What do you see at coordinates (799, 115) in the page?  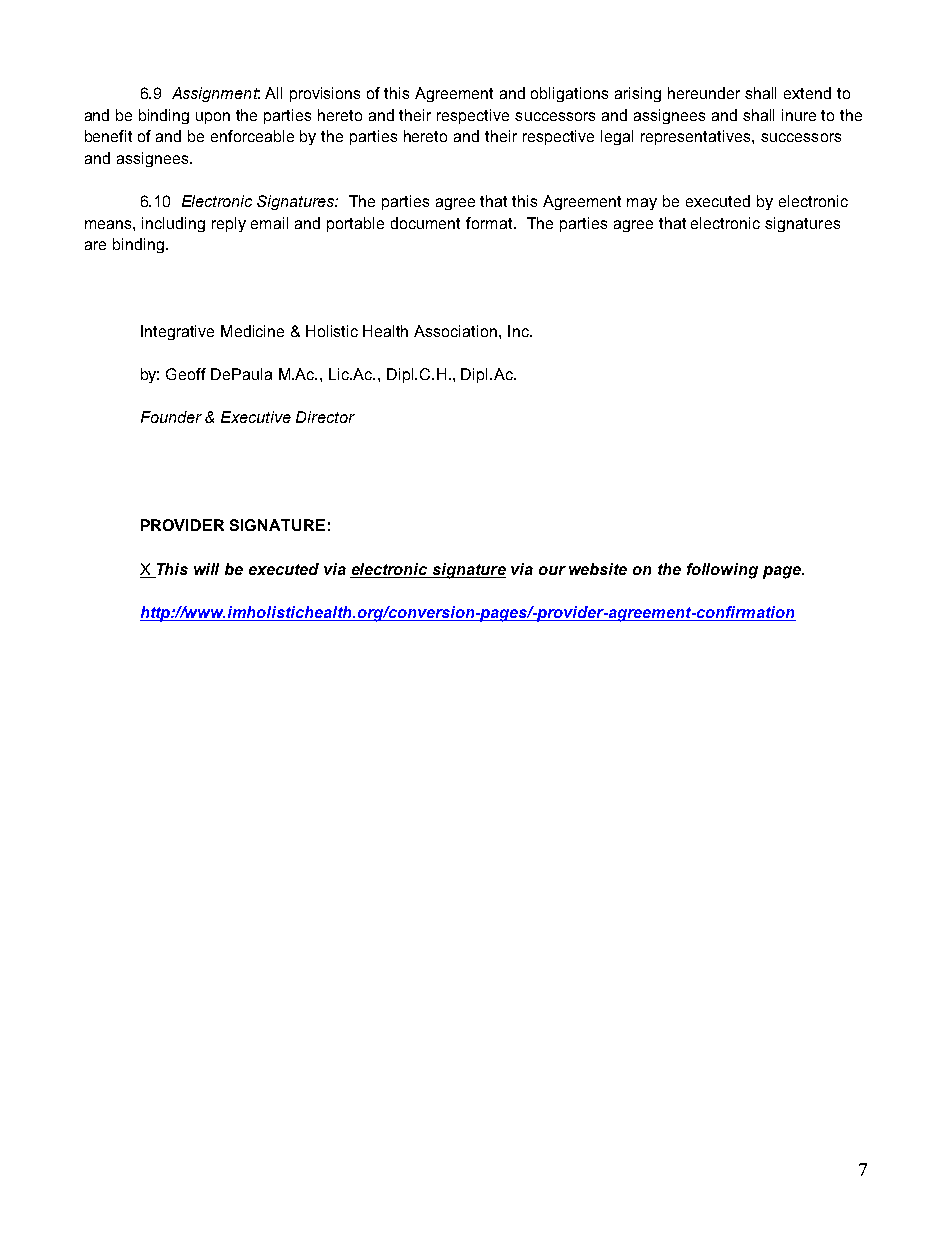 I see `inure` at bounding box center [799, 115].
